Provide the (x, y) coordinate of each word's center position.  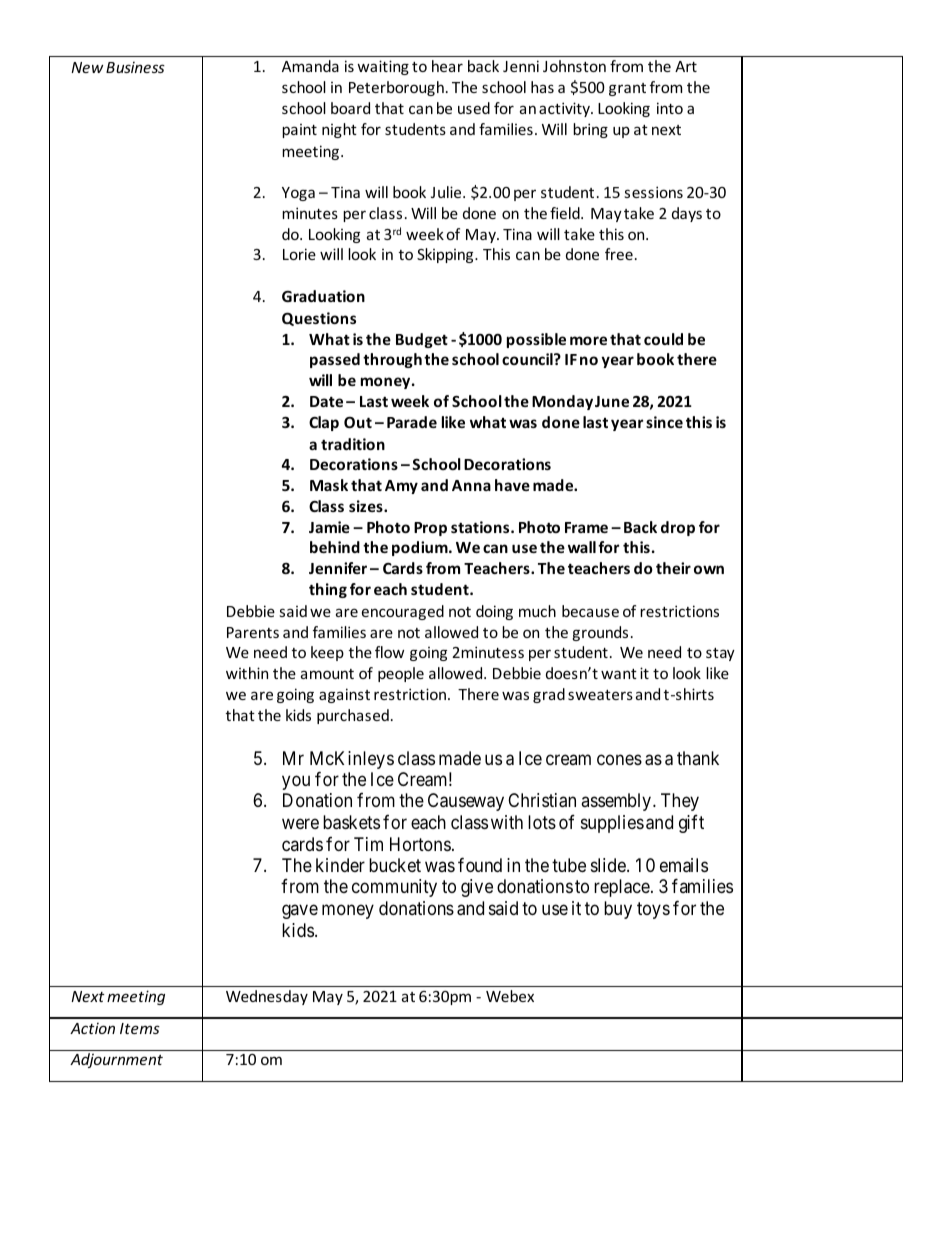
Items (140, 1028)
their (673, 568)
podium (421, 548)
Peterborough (396, 88)
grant (627, 89)
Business (135, 67)
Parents (253, 632)
